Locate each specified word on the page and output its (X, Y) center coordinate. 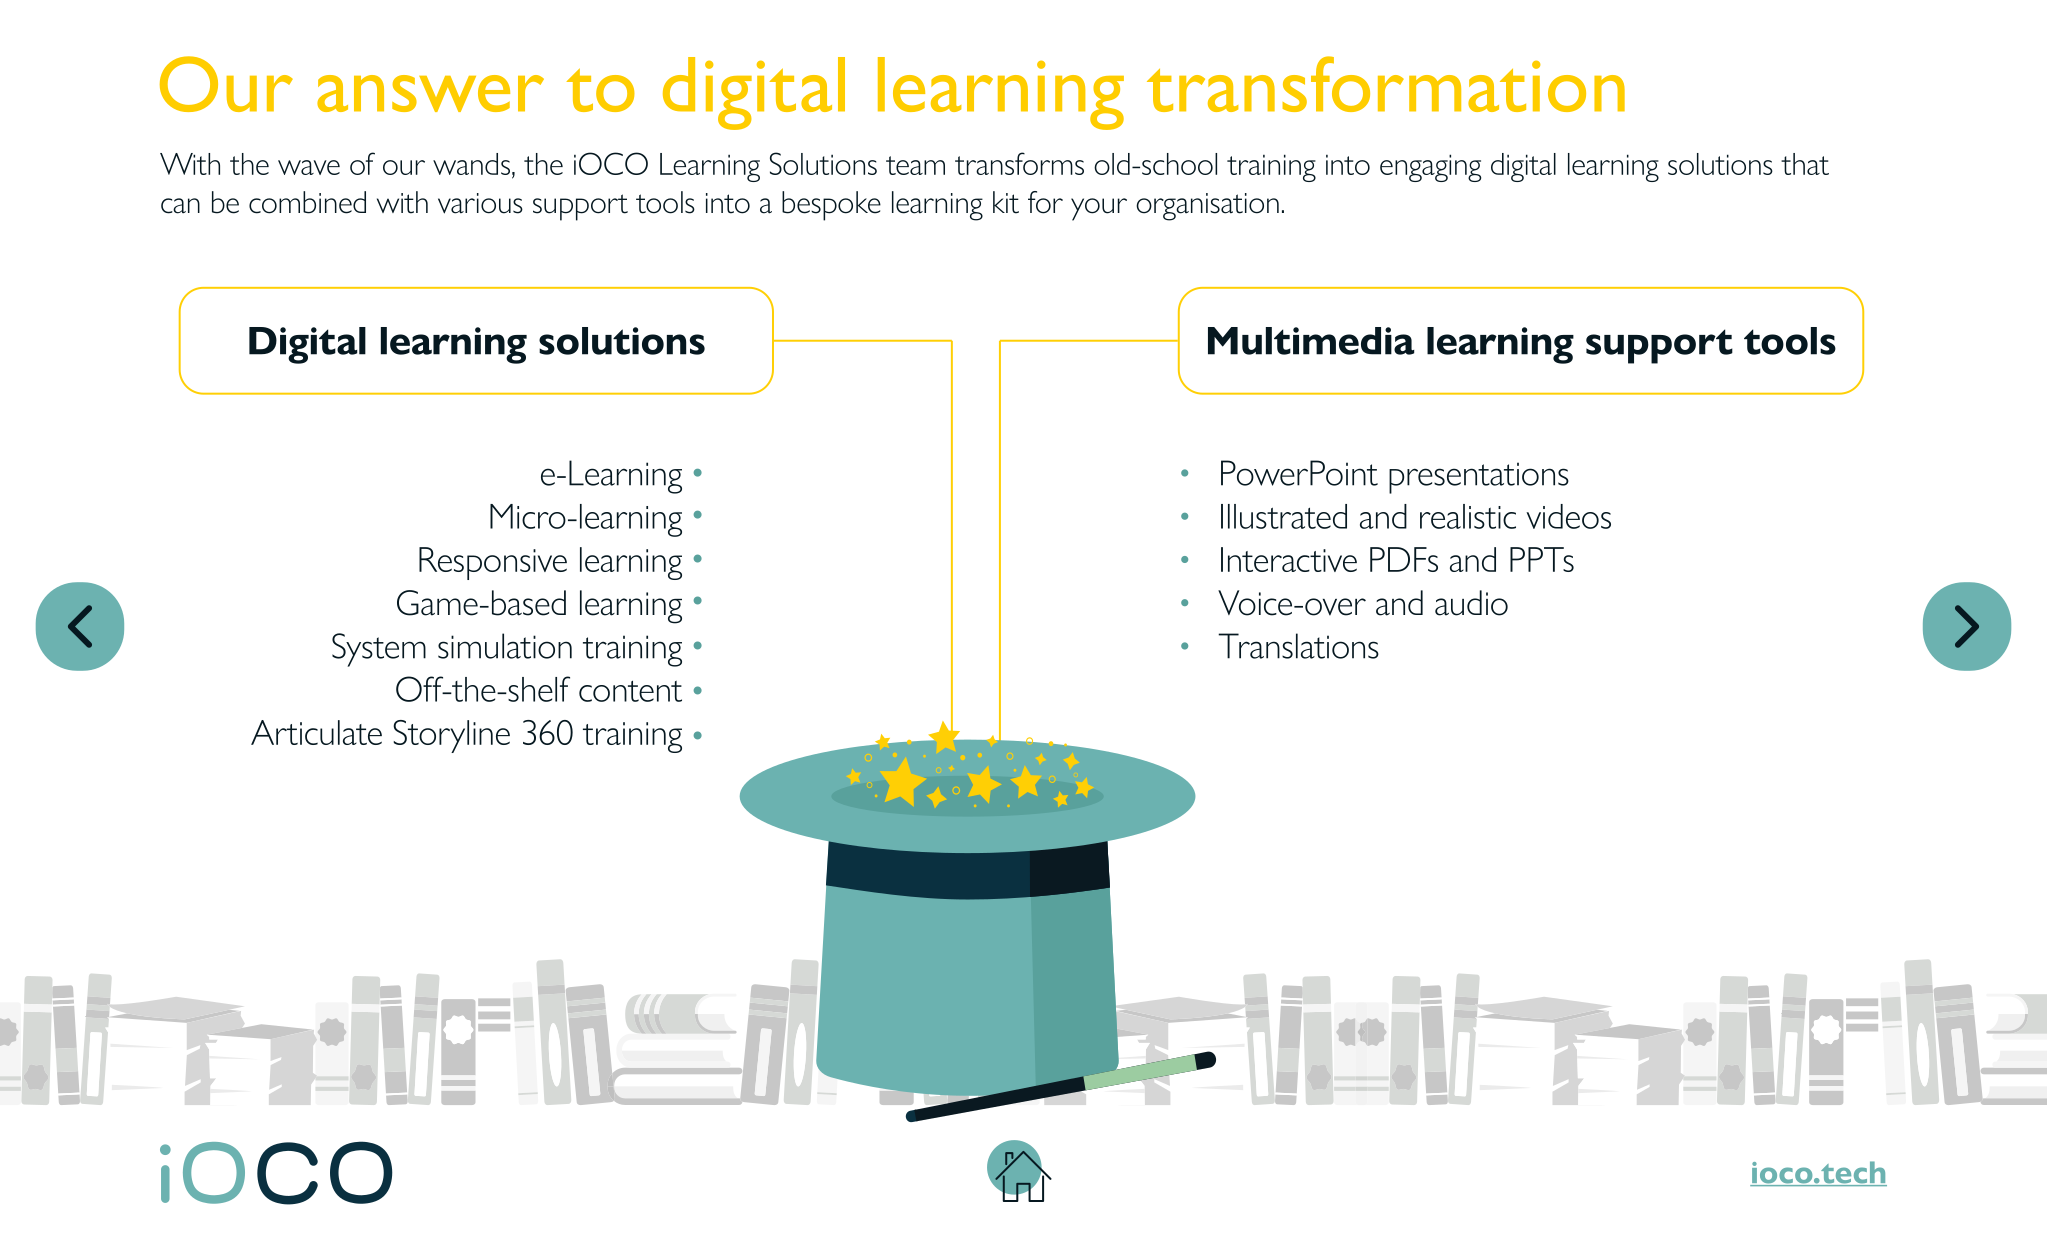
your (1099, 209)
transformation (1386, 84)
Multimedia (1311, 341)
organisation (1207, 207)
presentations (1479, 478)
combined (307, 202)
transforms (1019, 163)
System (379, 650)
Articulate (316, 732)
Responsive (493, 563)
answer (430, 93)
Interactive (1289, 559)
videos (1568, 516)
